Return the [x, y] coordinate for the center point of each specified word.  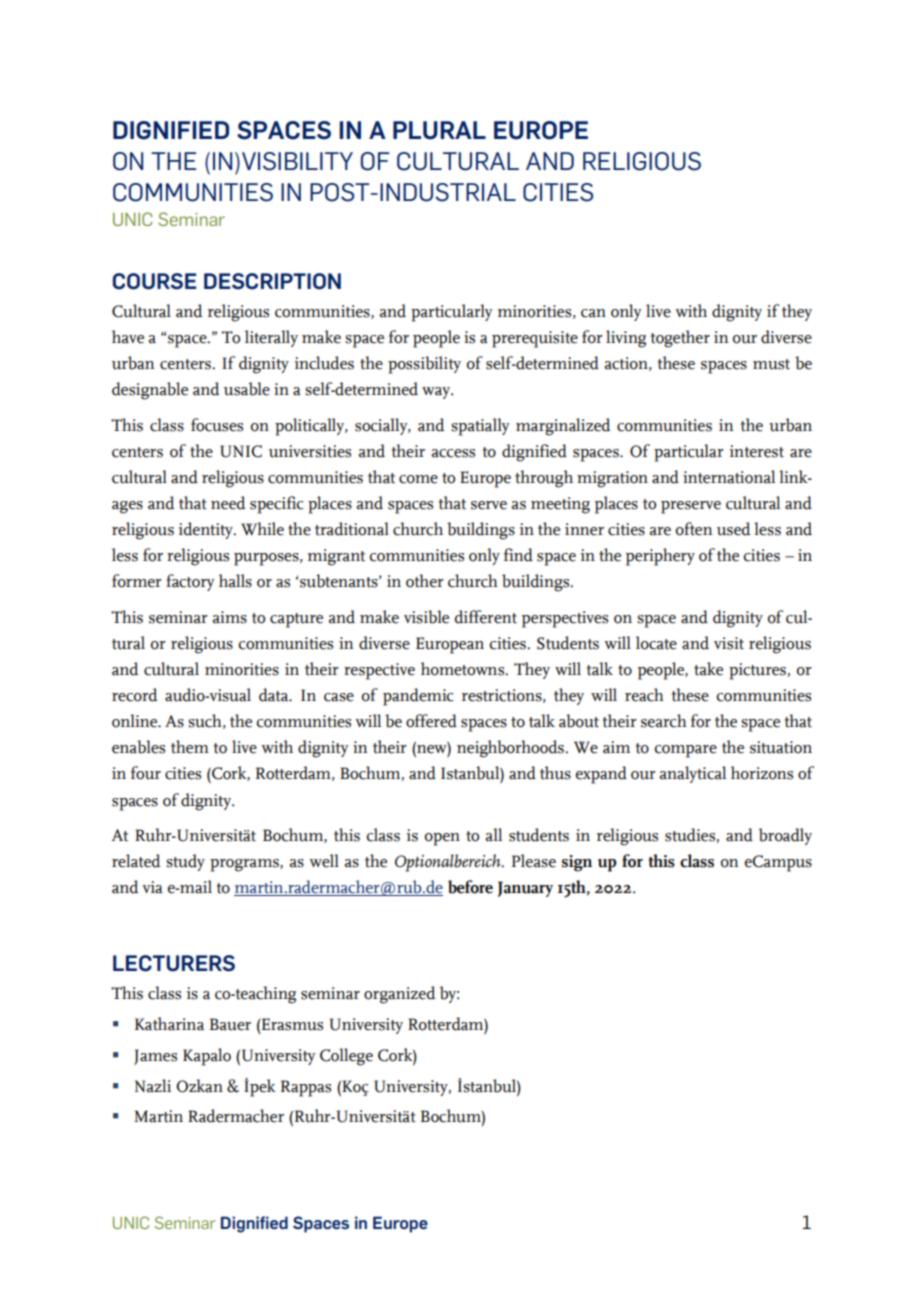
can [593, 313]
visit [729, 643]
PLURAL [439, 130]
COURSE [155, 281]
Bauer [230, 1024]
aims [230, 617]
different [485, 617]
